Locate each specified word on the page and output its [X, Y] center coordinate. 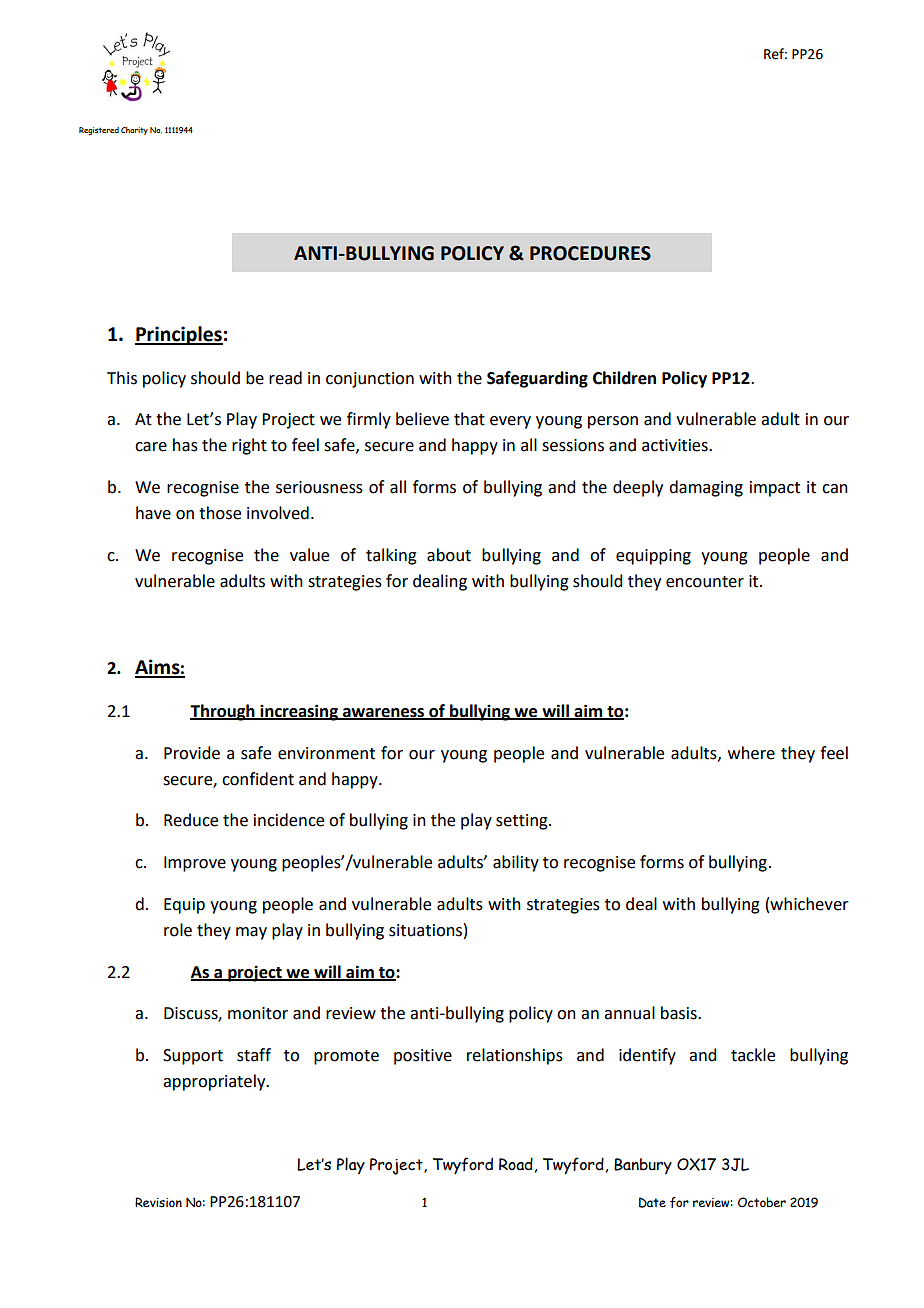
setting [523, 822]
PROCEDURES [590, 253]
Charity [134, 131]
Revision [158, 1202]
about [449, 555]
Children [624, 378]
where [751, 753]
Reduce [191, 820]
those [220, 513]
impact [775, 489]
